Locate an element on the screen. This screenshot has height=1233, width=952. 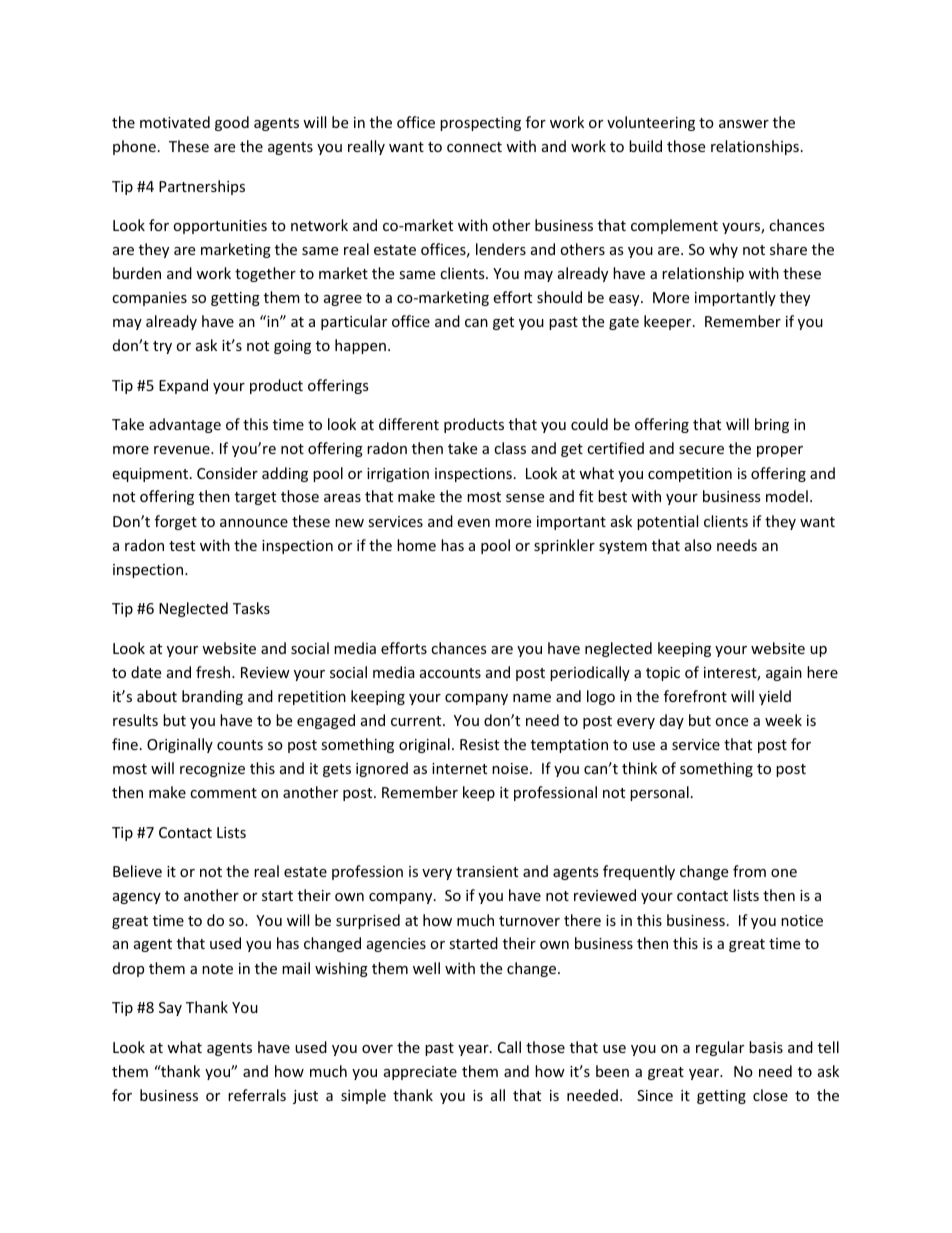
home is located at coordinates (416, 545).
